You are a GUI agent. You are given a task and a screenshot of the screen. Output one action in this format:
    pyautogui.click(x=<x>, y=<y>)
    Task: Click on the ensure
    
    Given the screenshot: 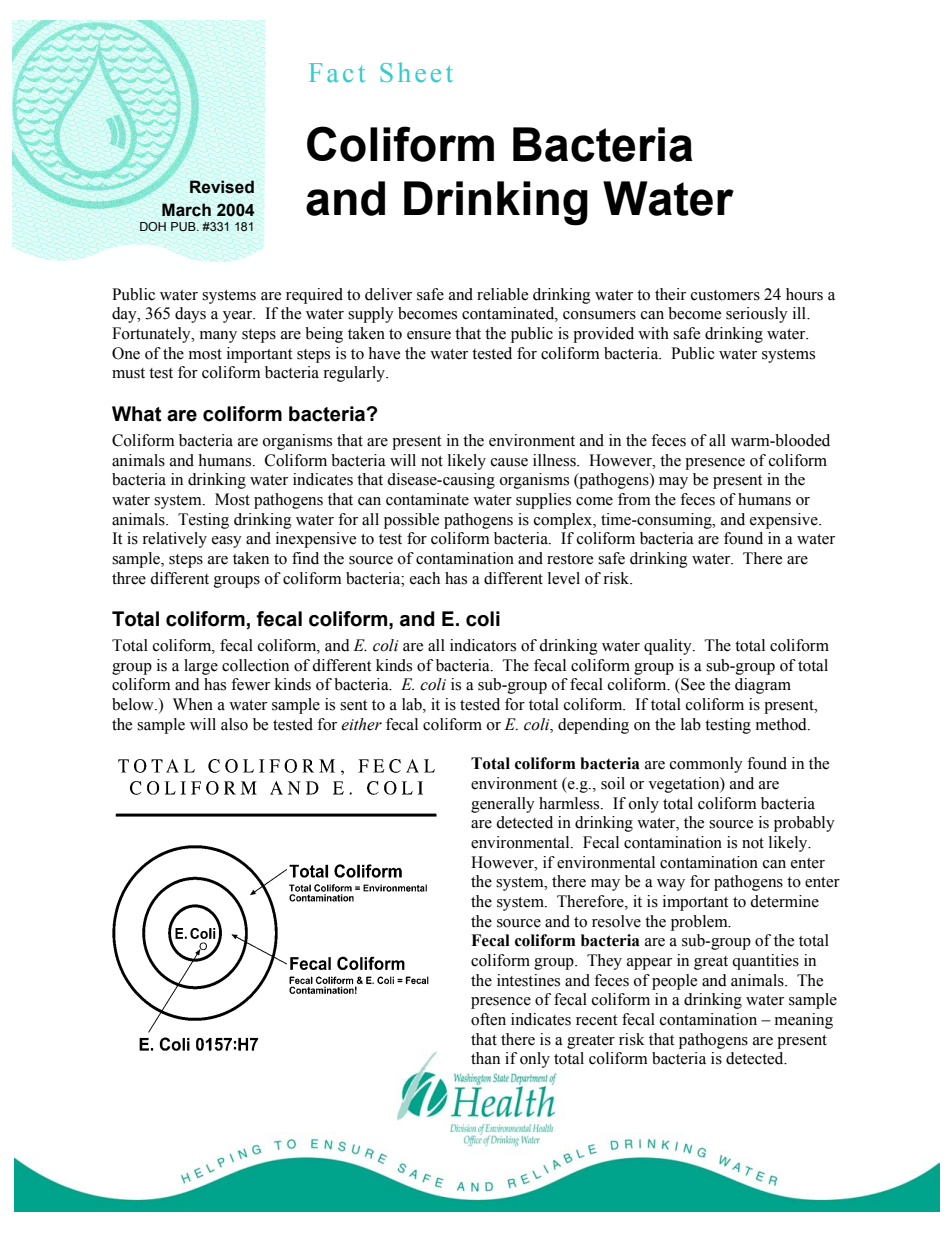 What is the action you would take?
    pyautogui.click(x=429, y=335)
